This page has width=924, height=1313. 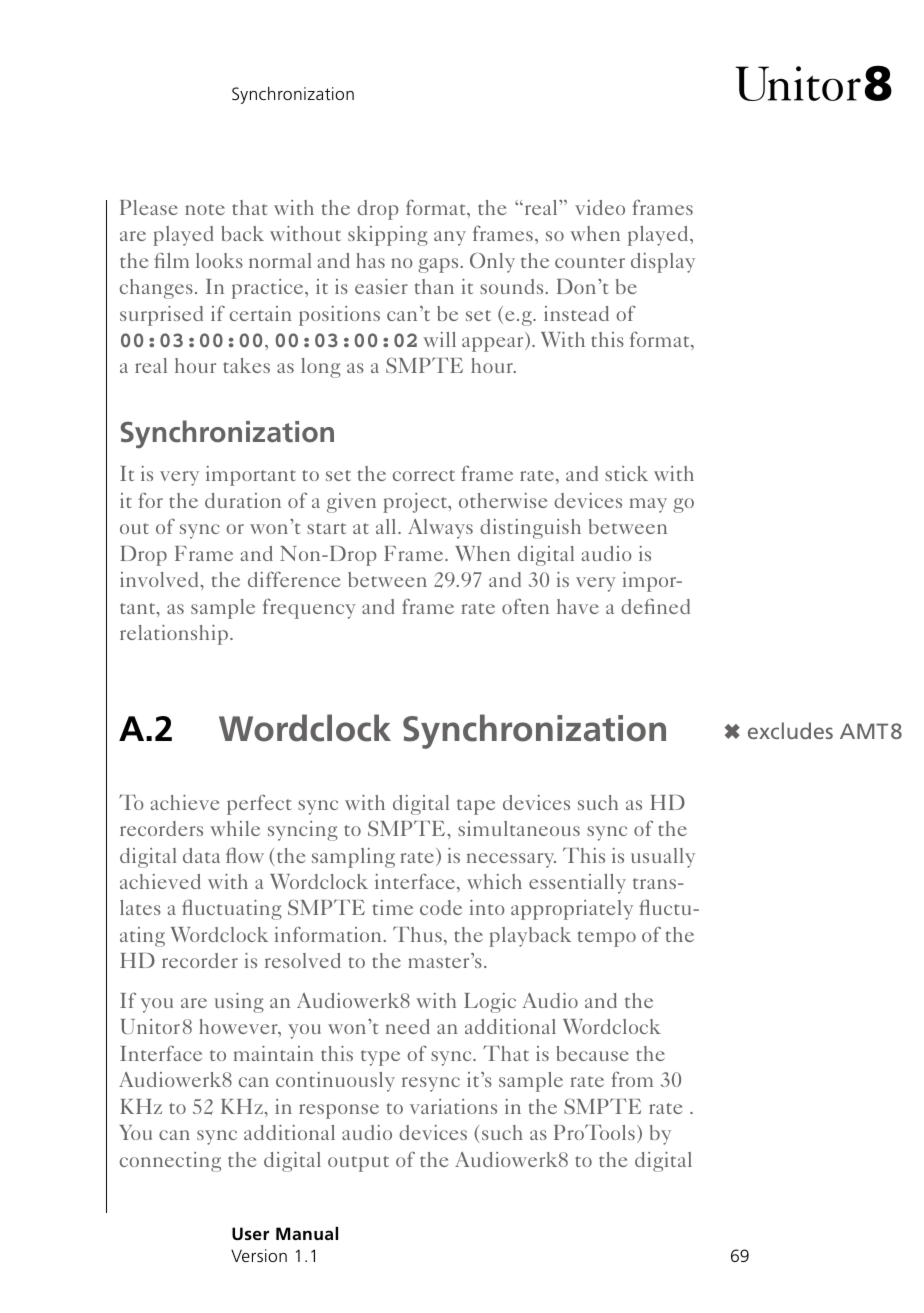 What do you see at coordinates (476, 807) in the page?
I see `tape` at bounding box center [476, 807].
